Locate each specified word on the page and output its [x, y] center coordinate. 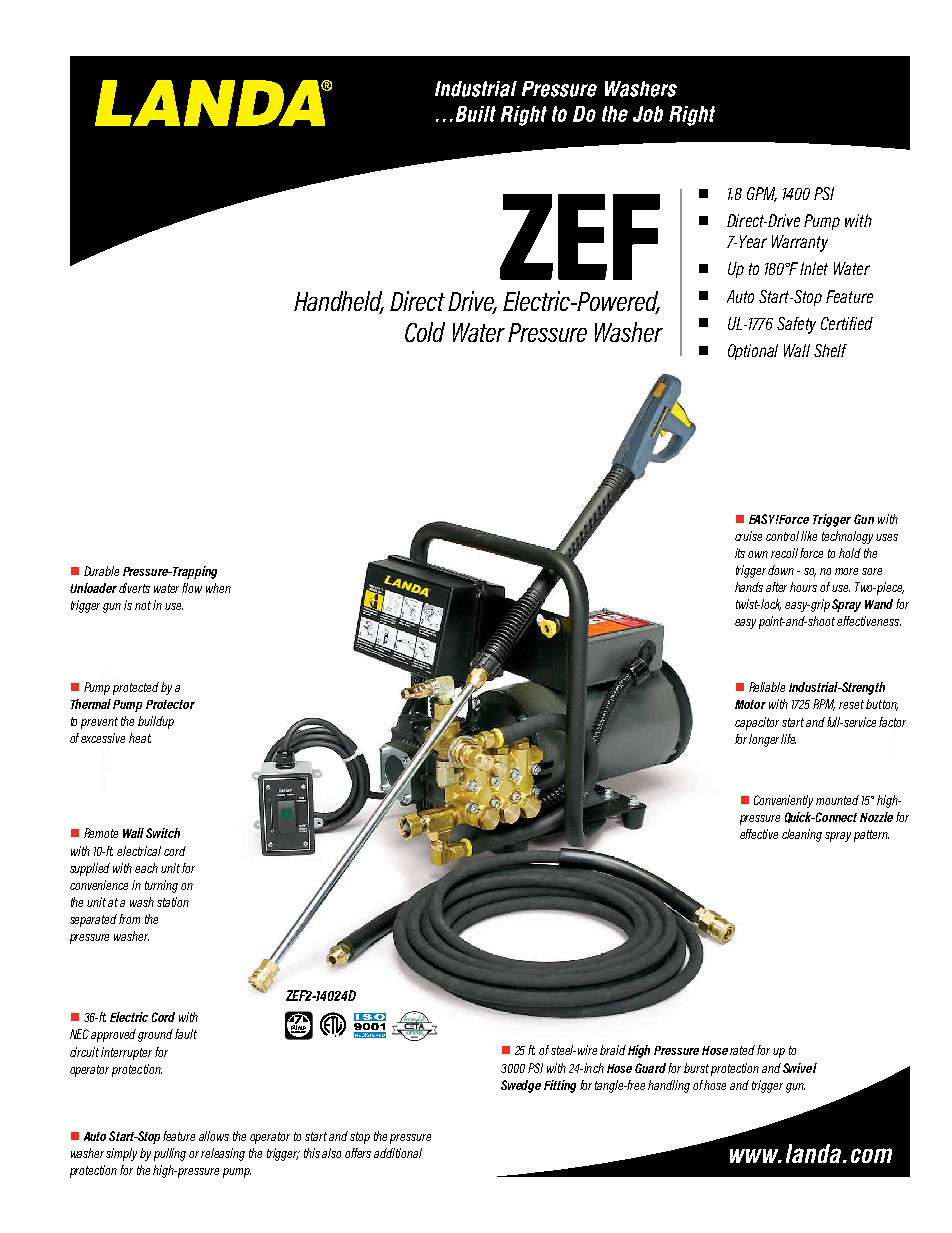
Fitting [560, 1086]
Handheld [339, 302]
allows [214, 1136]
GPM [762, 194]
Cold [425, 332]
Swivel [800, 1068]
